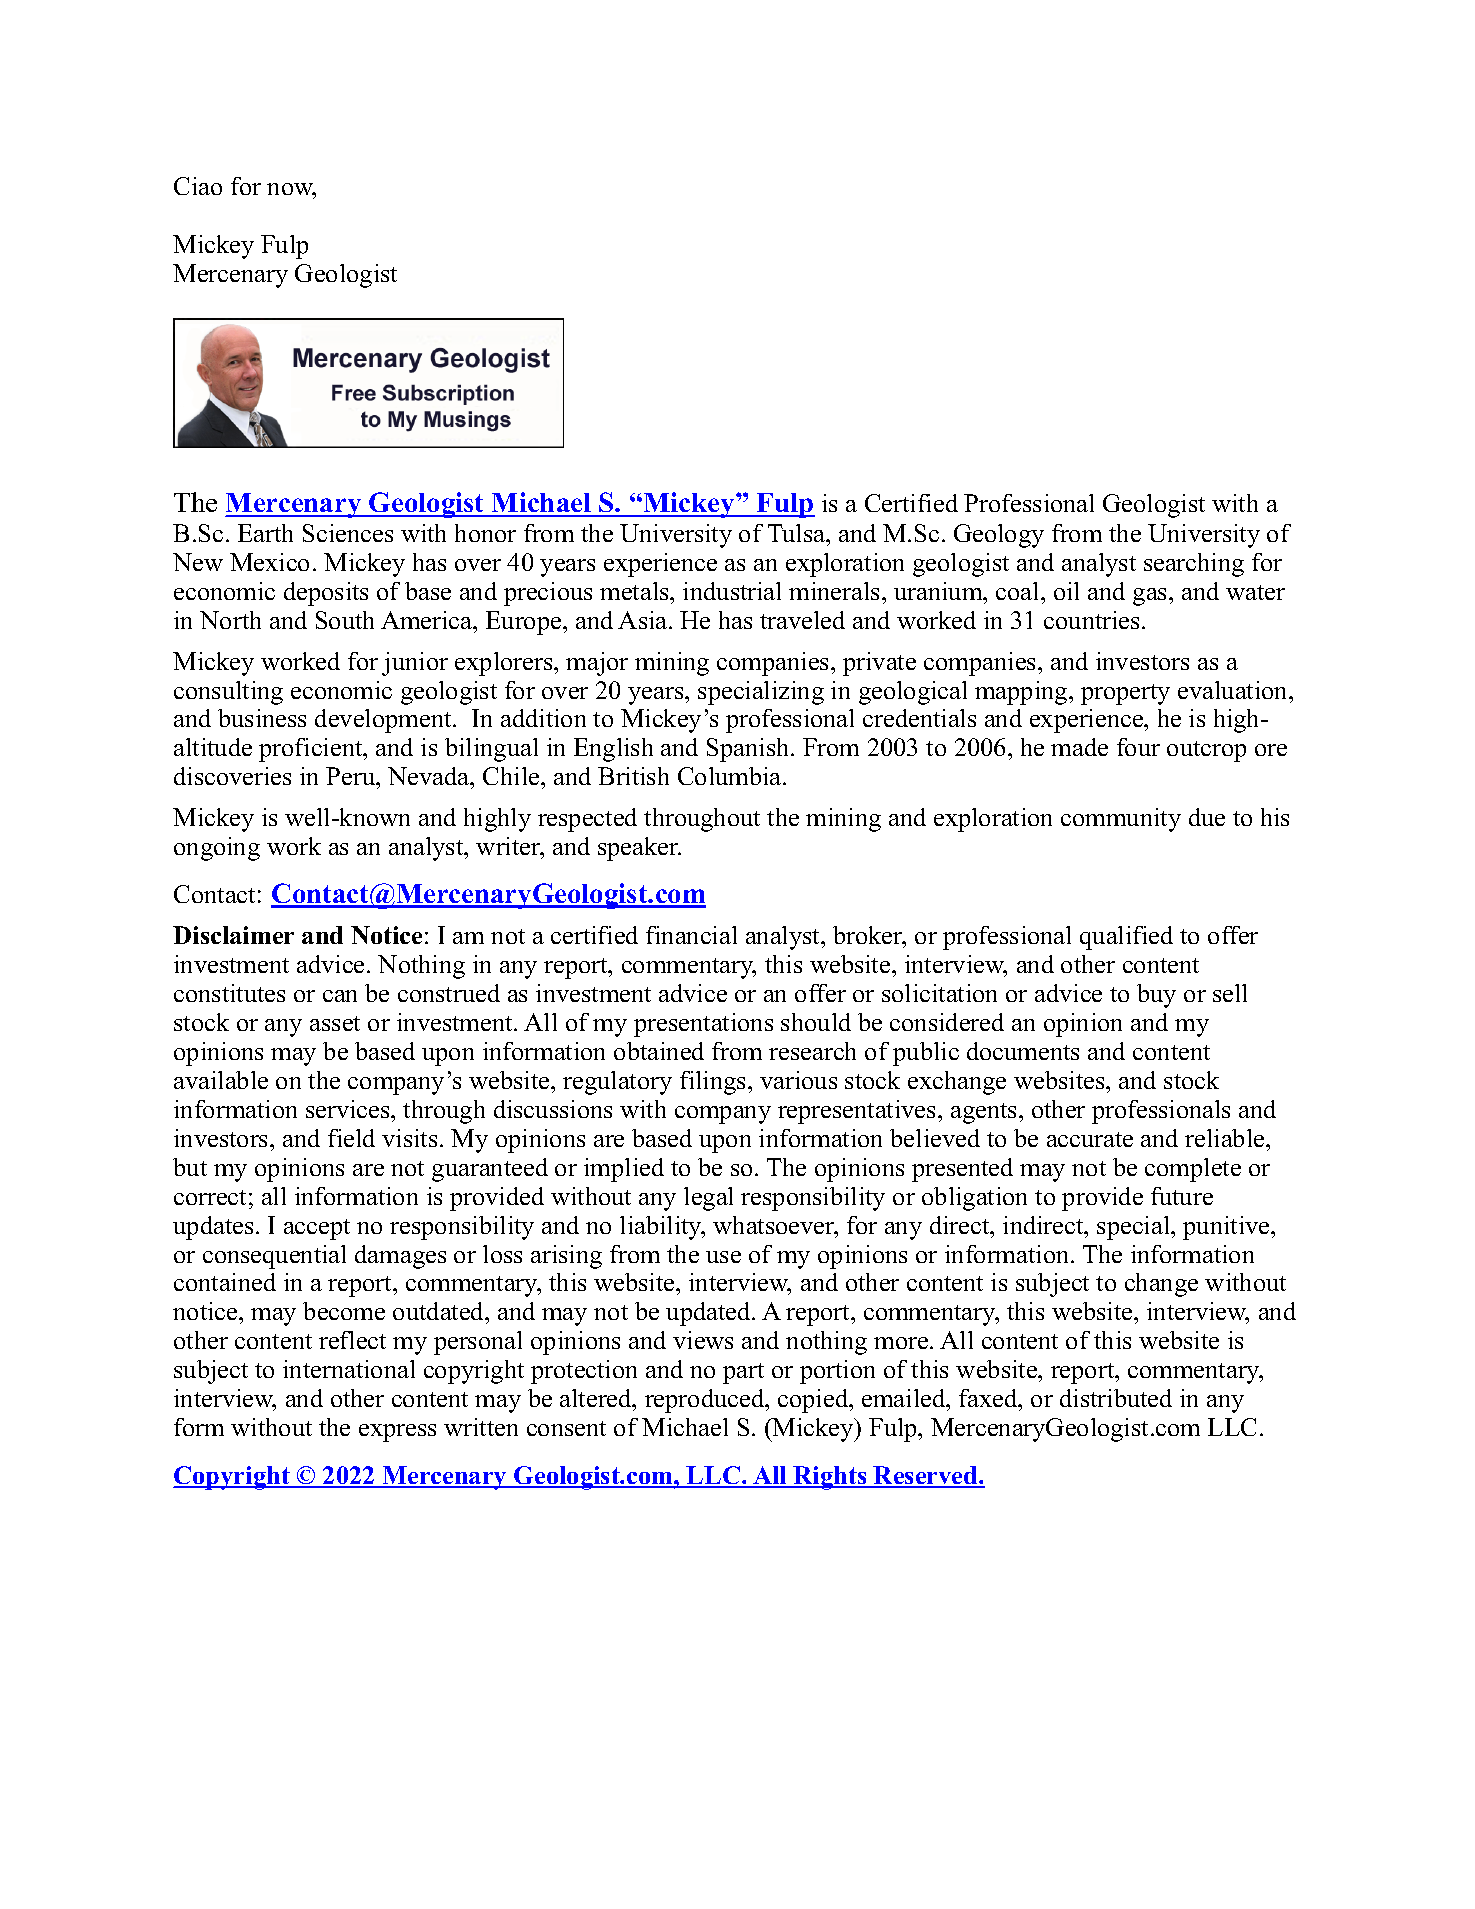  What do you see at coordinates (798, 533) in the screenshot?
I see `Tulsa` at bounding box center [798, 533].
